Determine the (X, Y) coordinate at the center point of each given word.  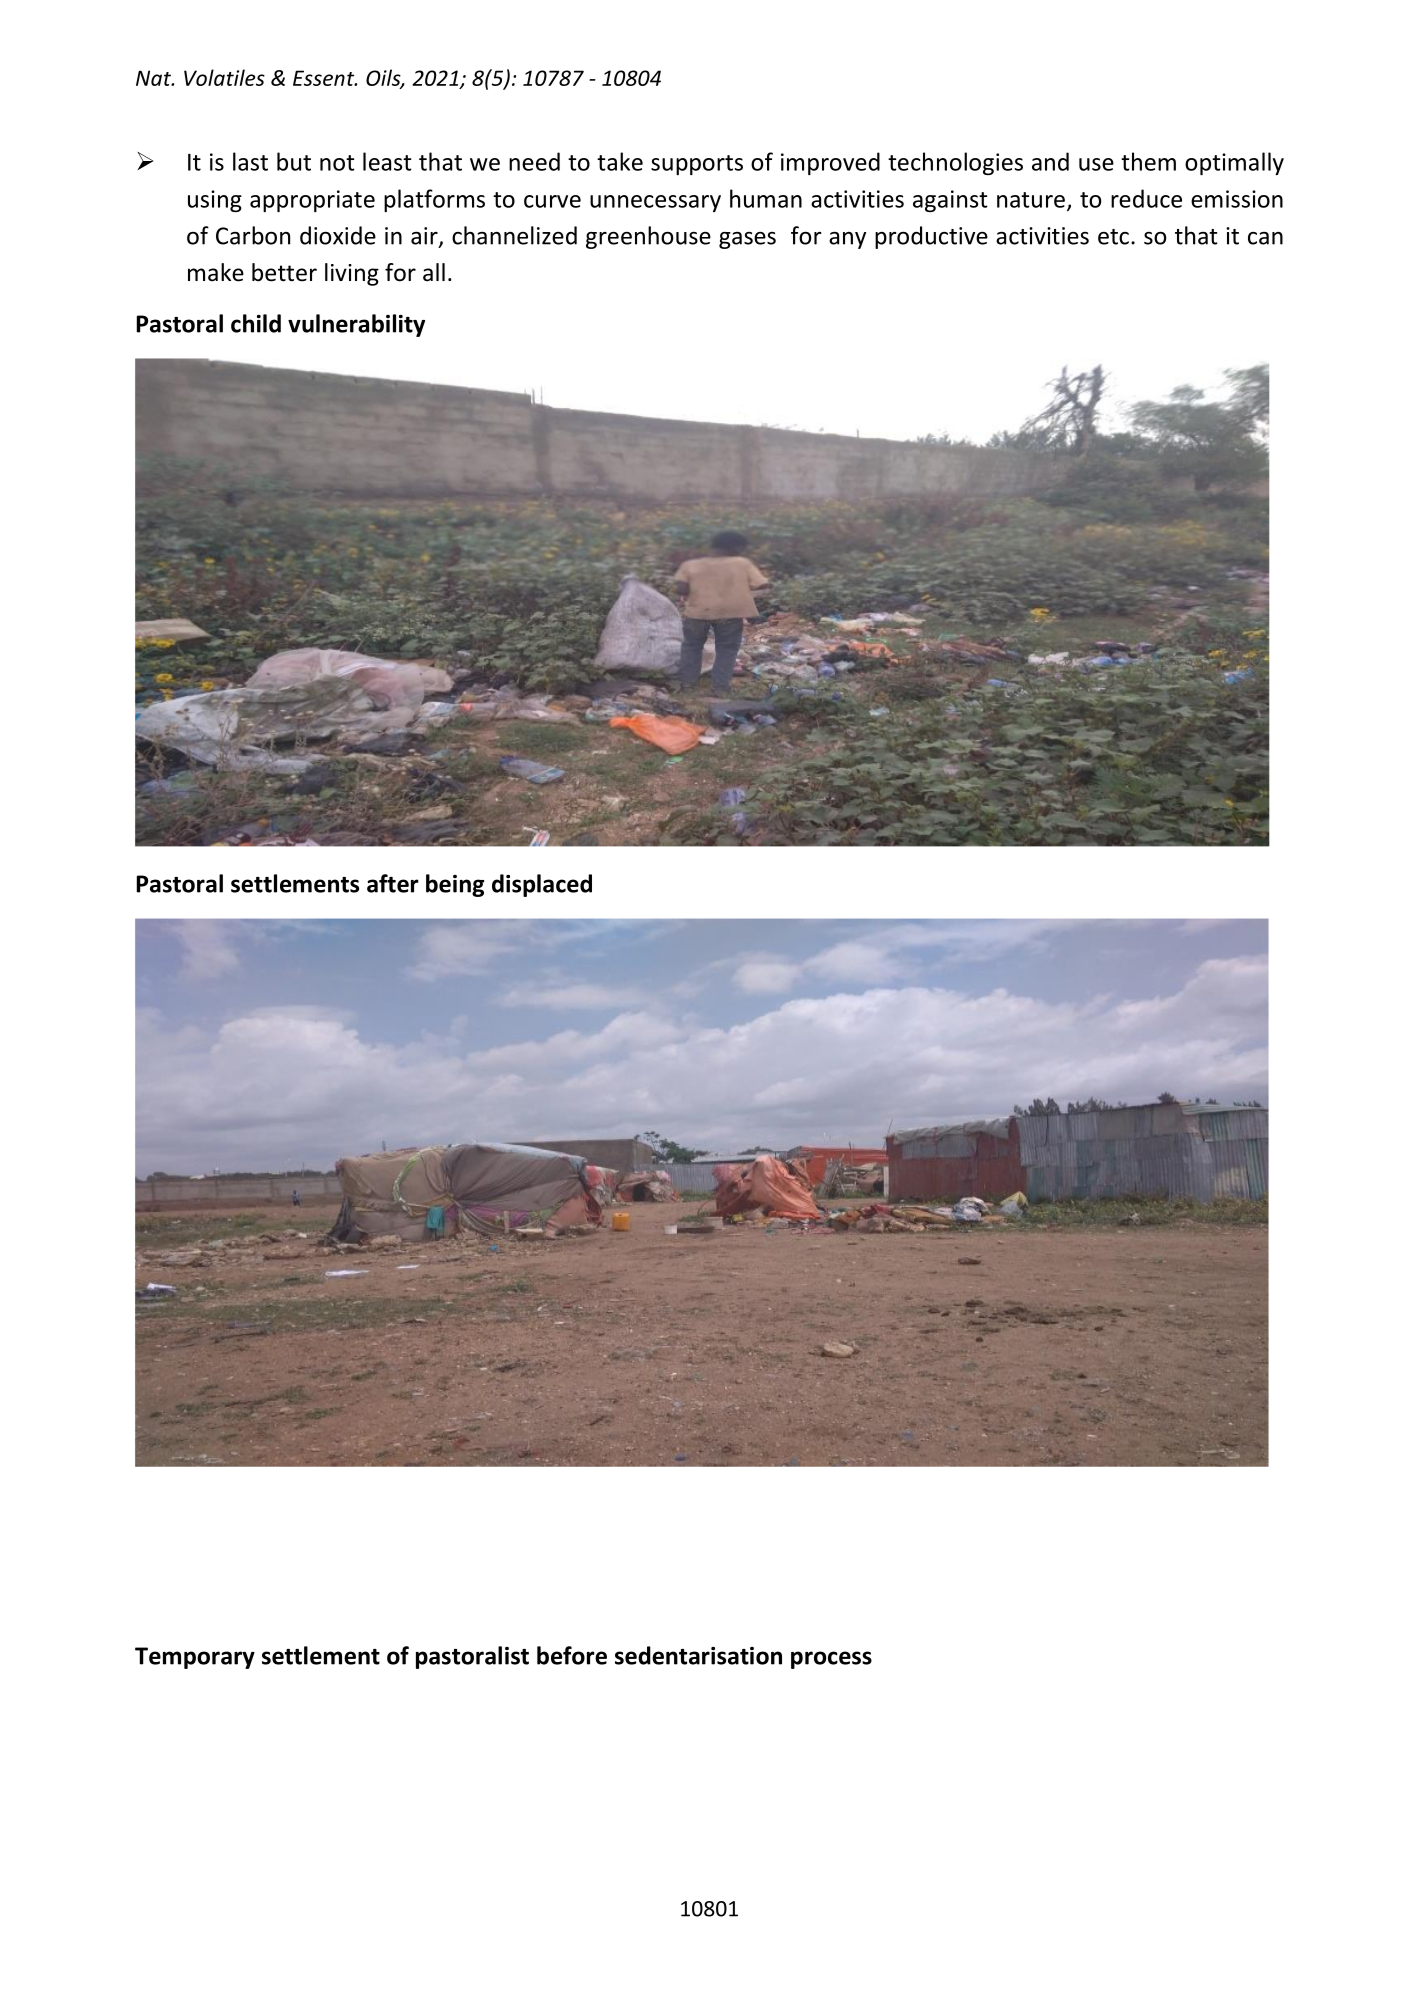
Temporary (195, 1658)
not (337, 163)
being (455, 885)
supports (697, 165)
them (1148, 161)
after (393, 883)
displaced (542, 885)
